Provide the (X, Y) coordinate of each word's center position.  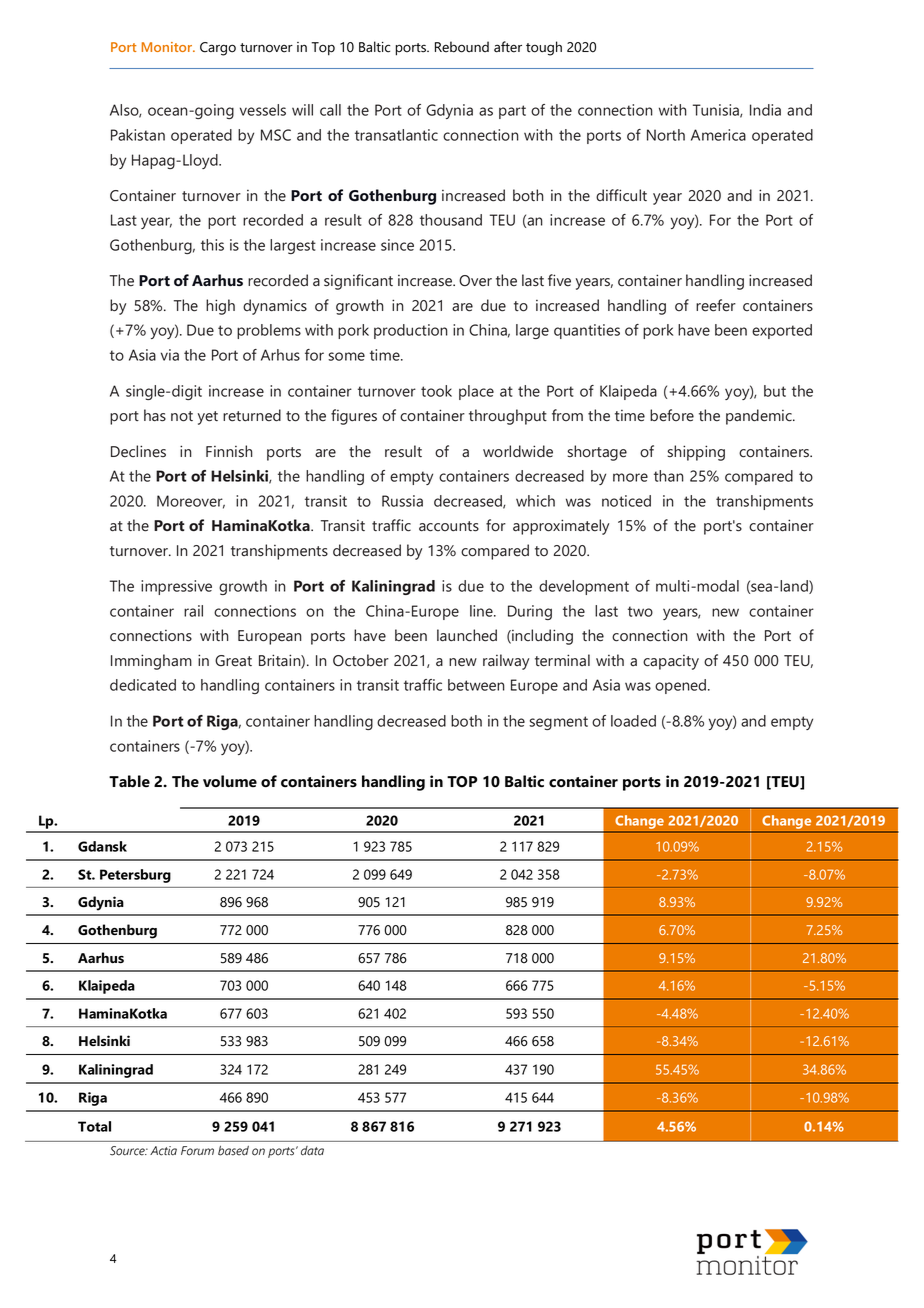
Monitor (168, 47)
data (312, 1151)
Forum (197, 1151)
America (718, 135)
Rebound (462, 47)
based (233, 1151)
